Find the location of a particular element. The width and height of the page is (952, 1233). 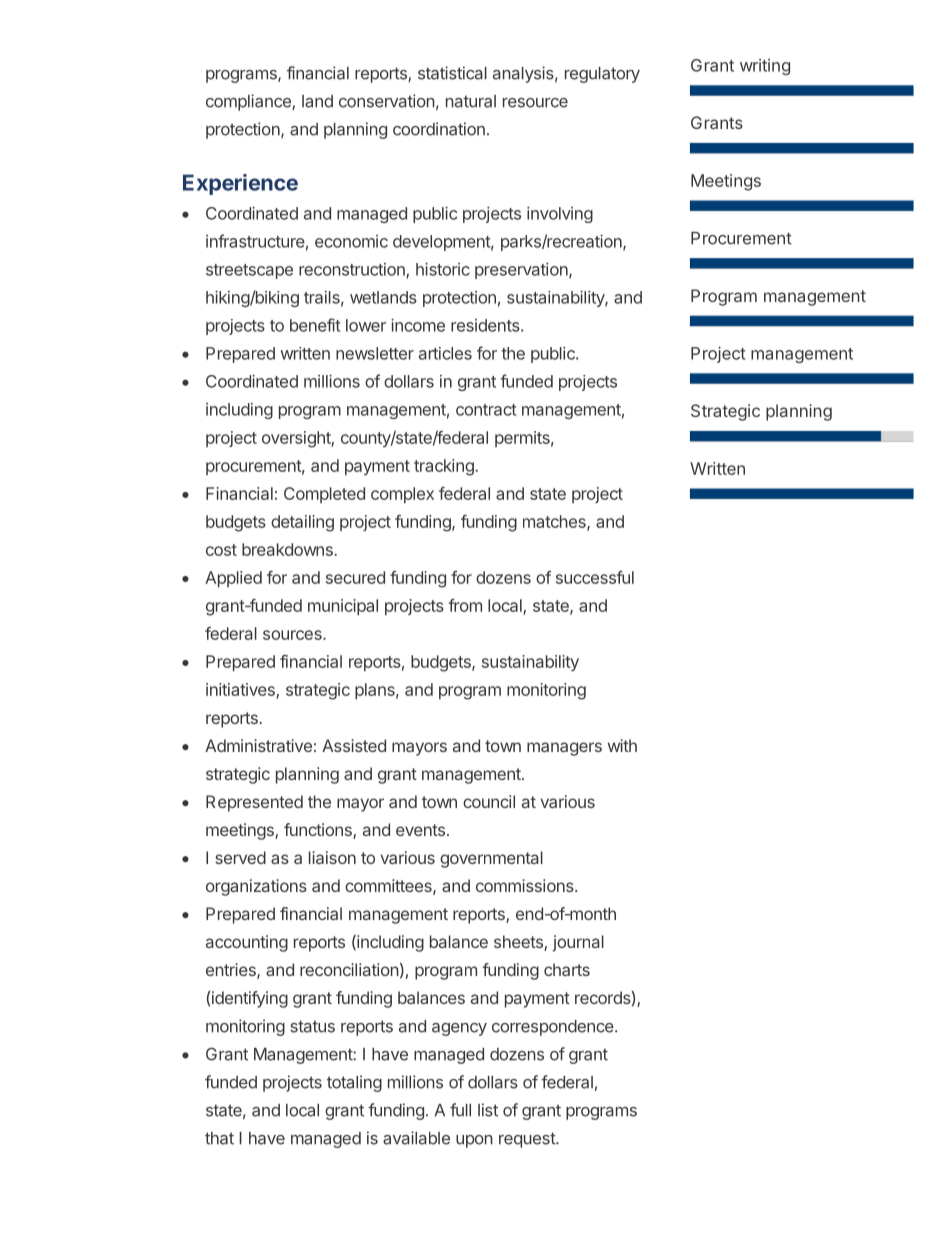

list is located at coordinates (488, 1110).
